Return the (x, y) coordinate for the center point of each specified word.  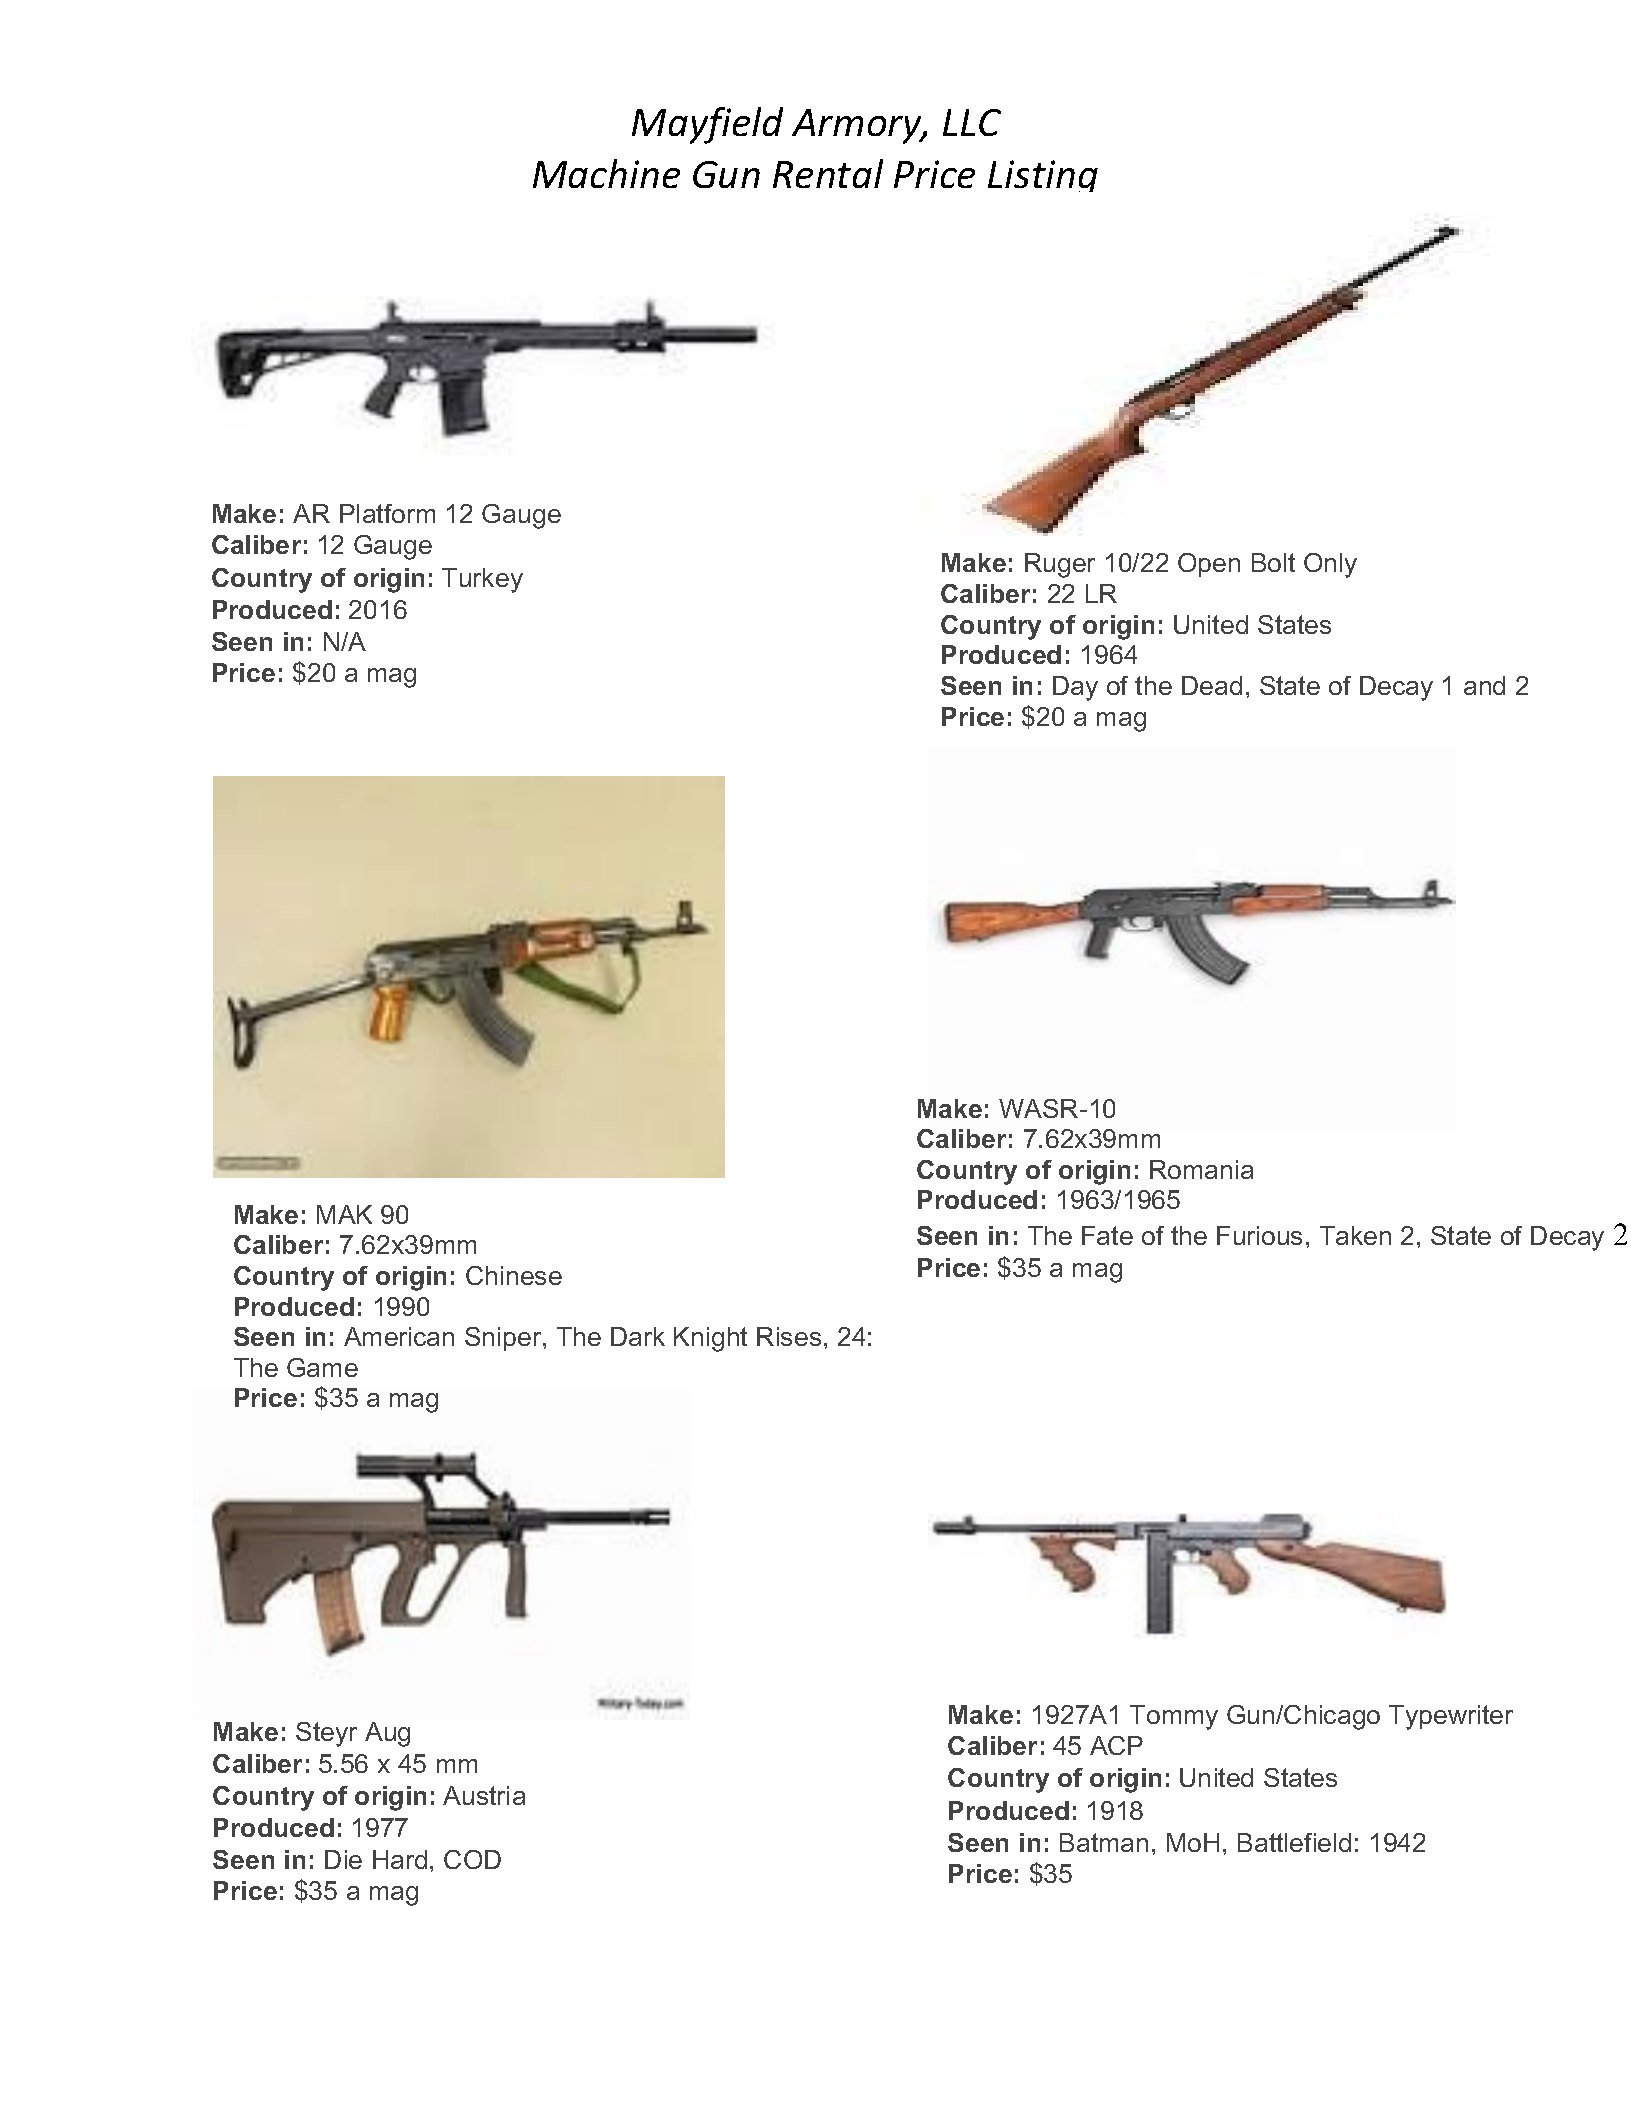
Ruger (1060, 565)
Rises (789, 1336)
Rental (828, 173)
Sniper (504, 1339)
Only (1330, 565)
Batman (1104, 1842)
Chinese (514, 1275)
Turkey (482, 580)
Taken (1355, 1235)
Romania (1201, 1169)
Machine (606, 173)
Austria (484, 1795)
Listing (1043, 176)
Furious (1259, 1235)
